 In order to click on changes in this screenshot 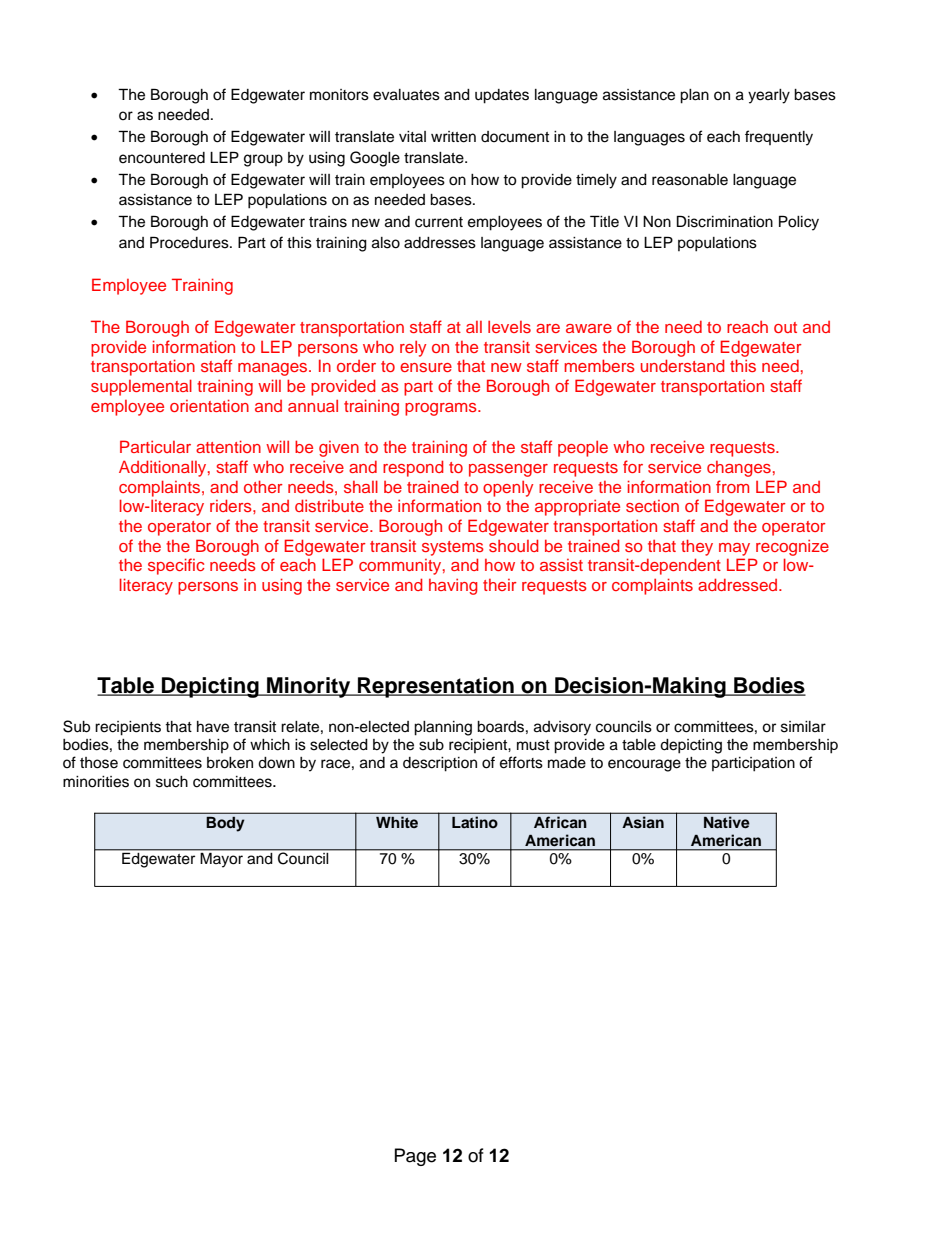, I will do `click(739, 469)`.
